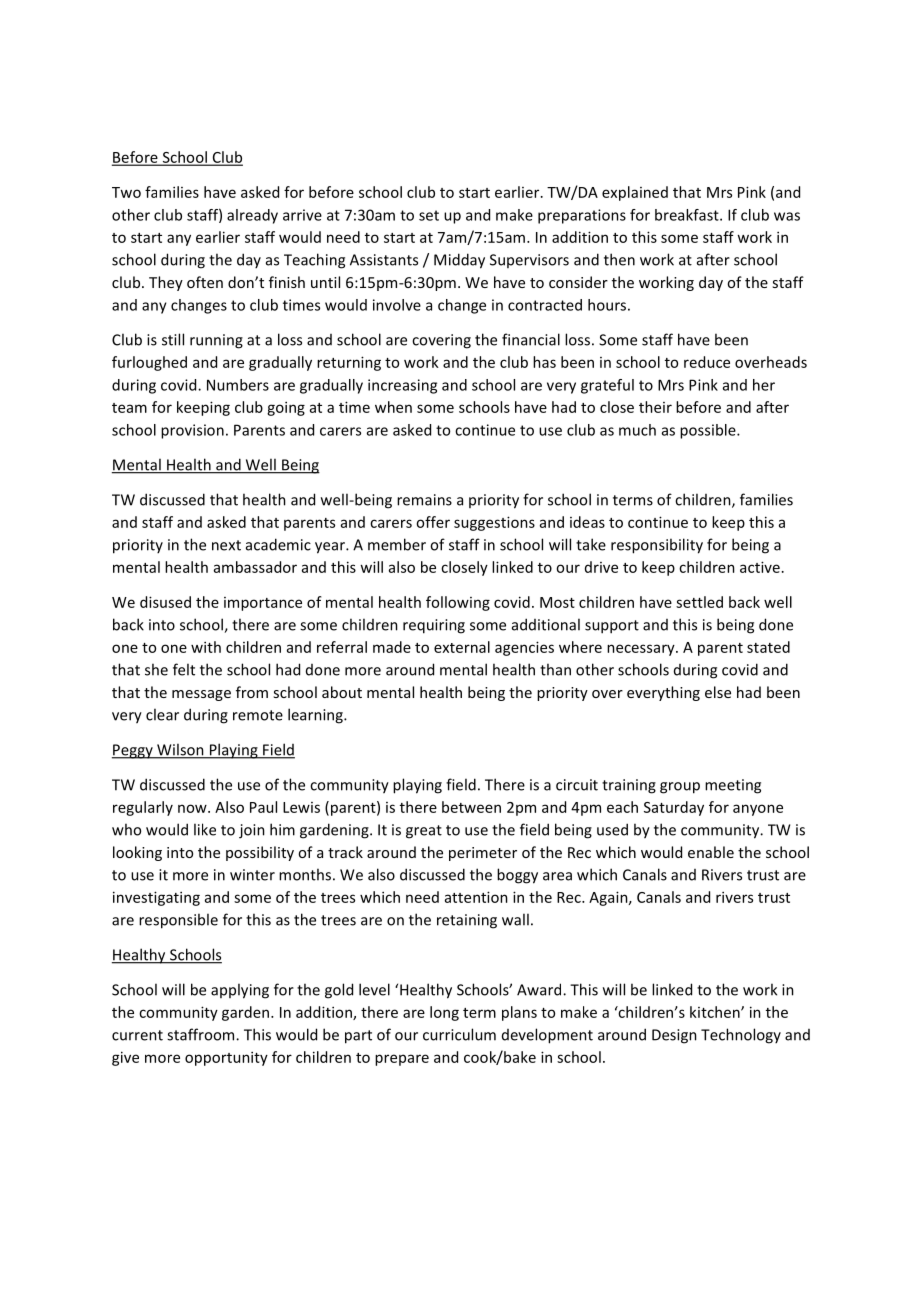 This screenshot has width=924, height=1308. I want to click on possible, so click(709, 431).
